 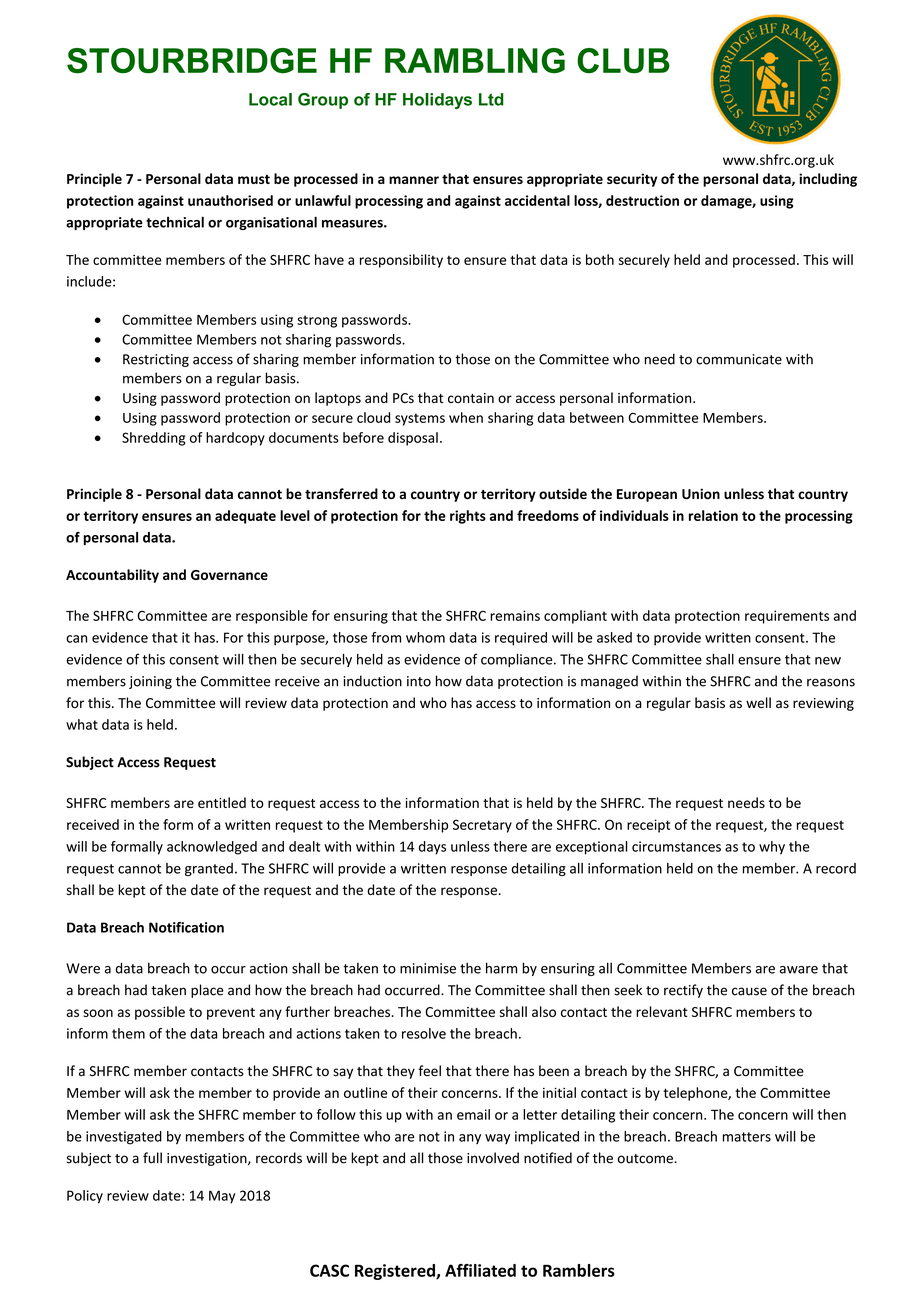 What do you see at coordinates (747, 1137) in the image?
I see `matters` at bounding box center [747, 1137].
